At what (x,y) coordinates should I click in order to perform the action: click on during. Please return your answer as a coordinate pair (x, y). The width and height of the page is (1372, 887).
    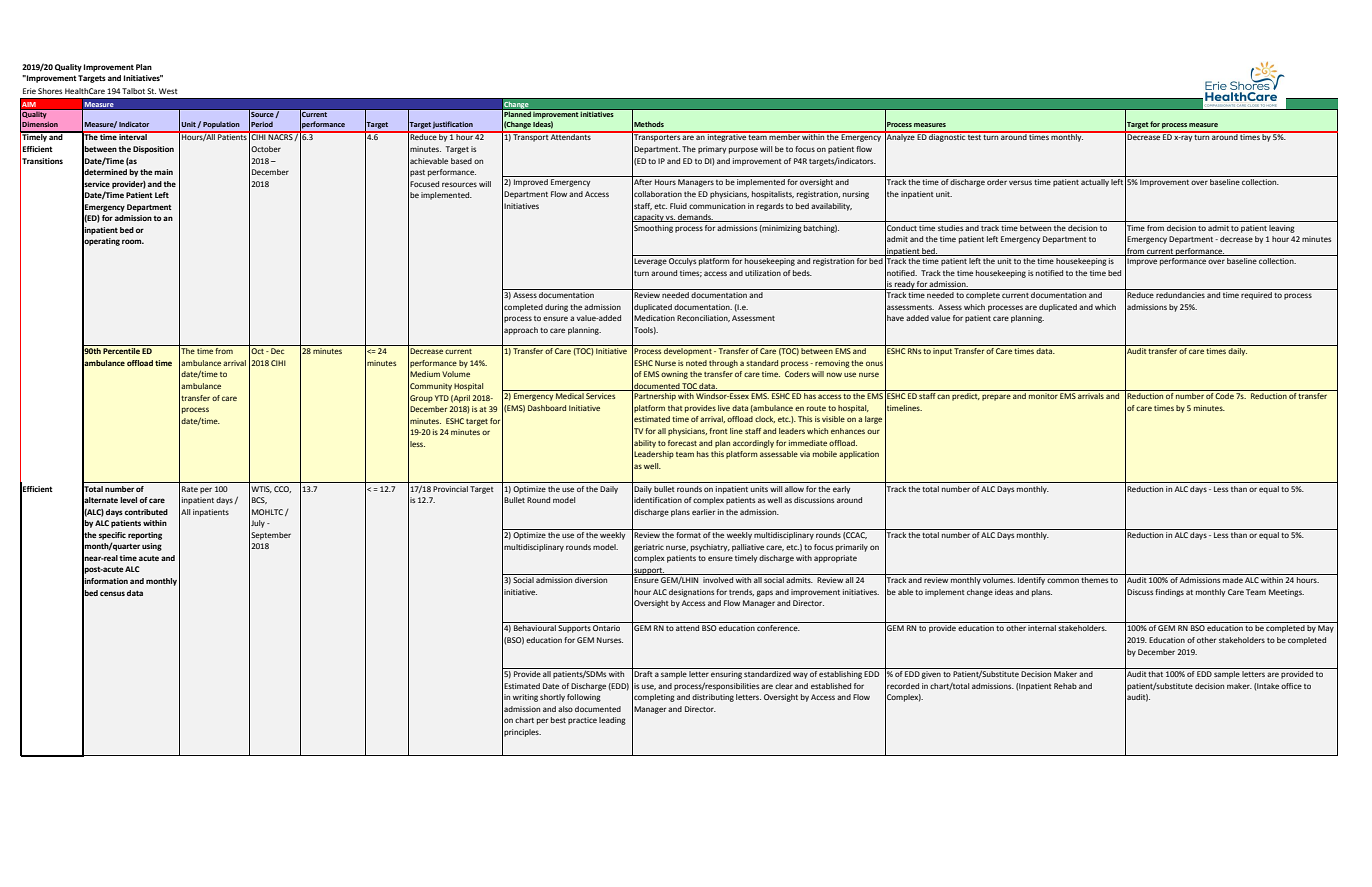
    Looking at the image, I should click on (556, 308).
